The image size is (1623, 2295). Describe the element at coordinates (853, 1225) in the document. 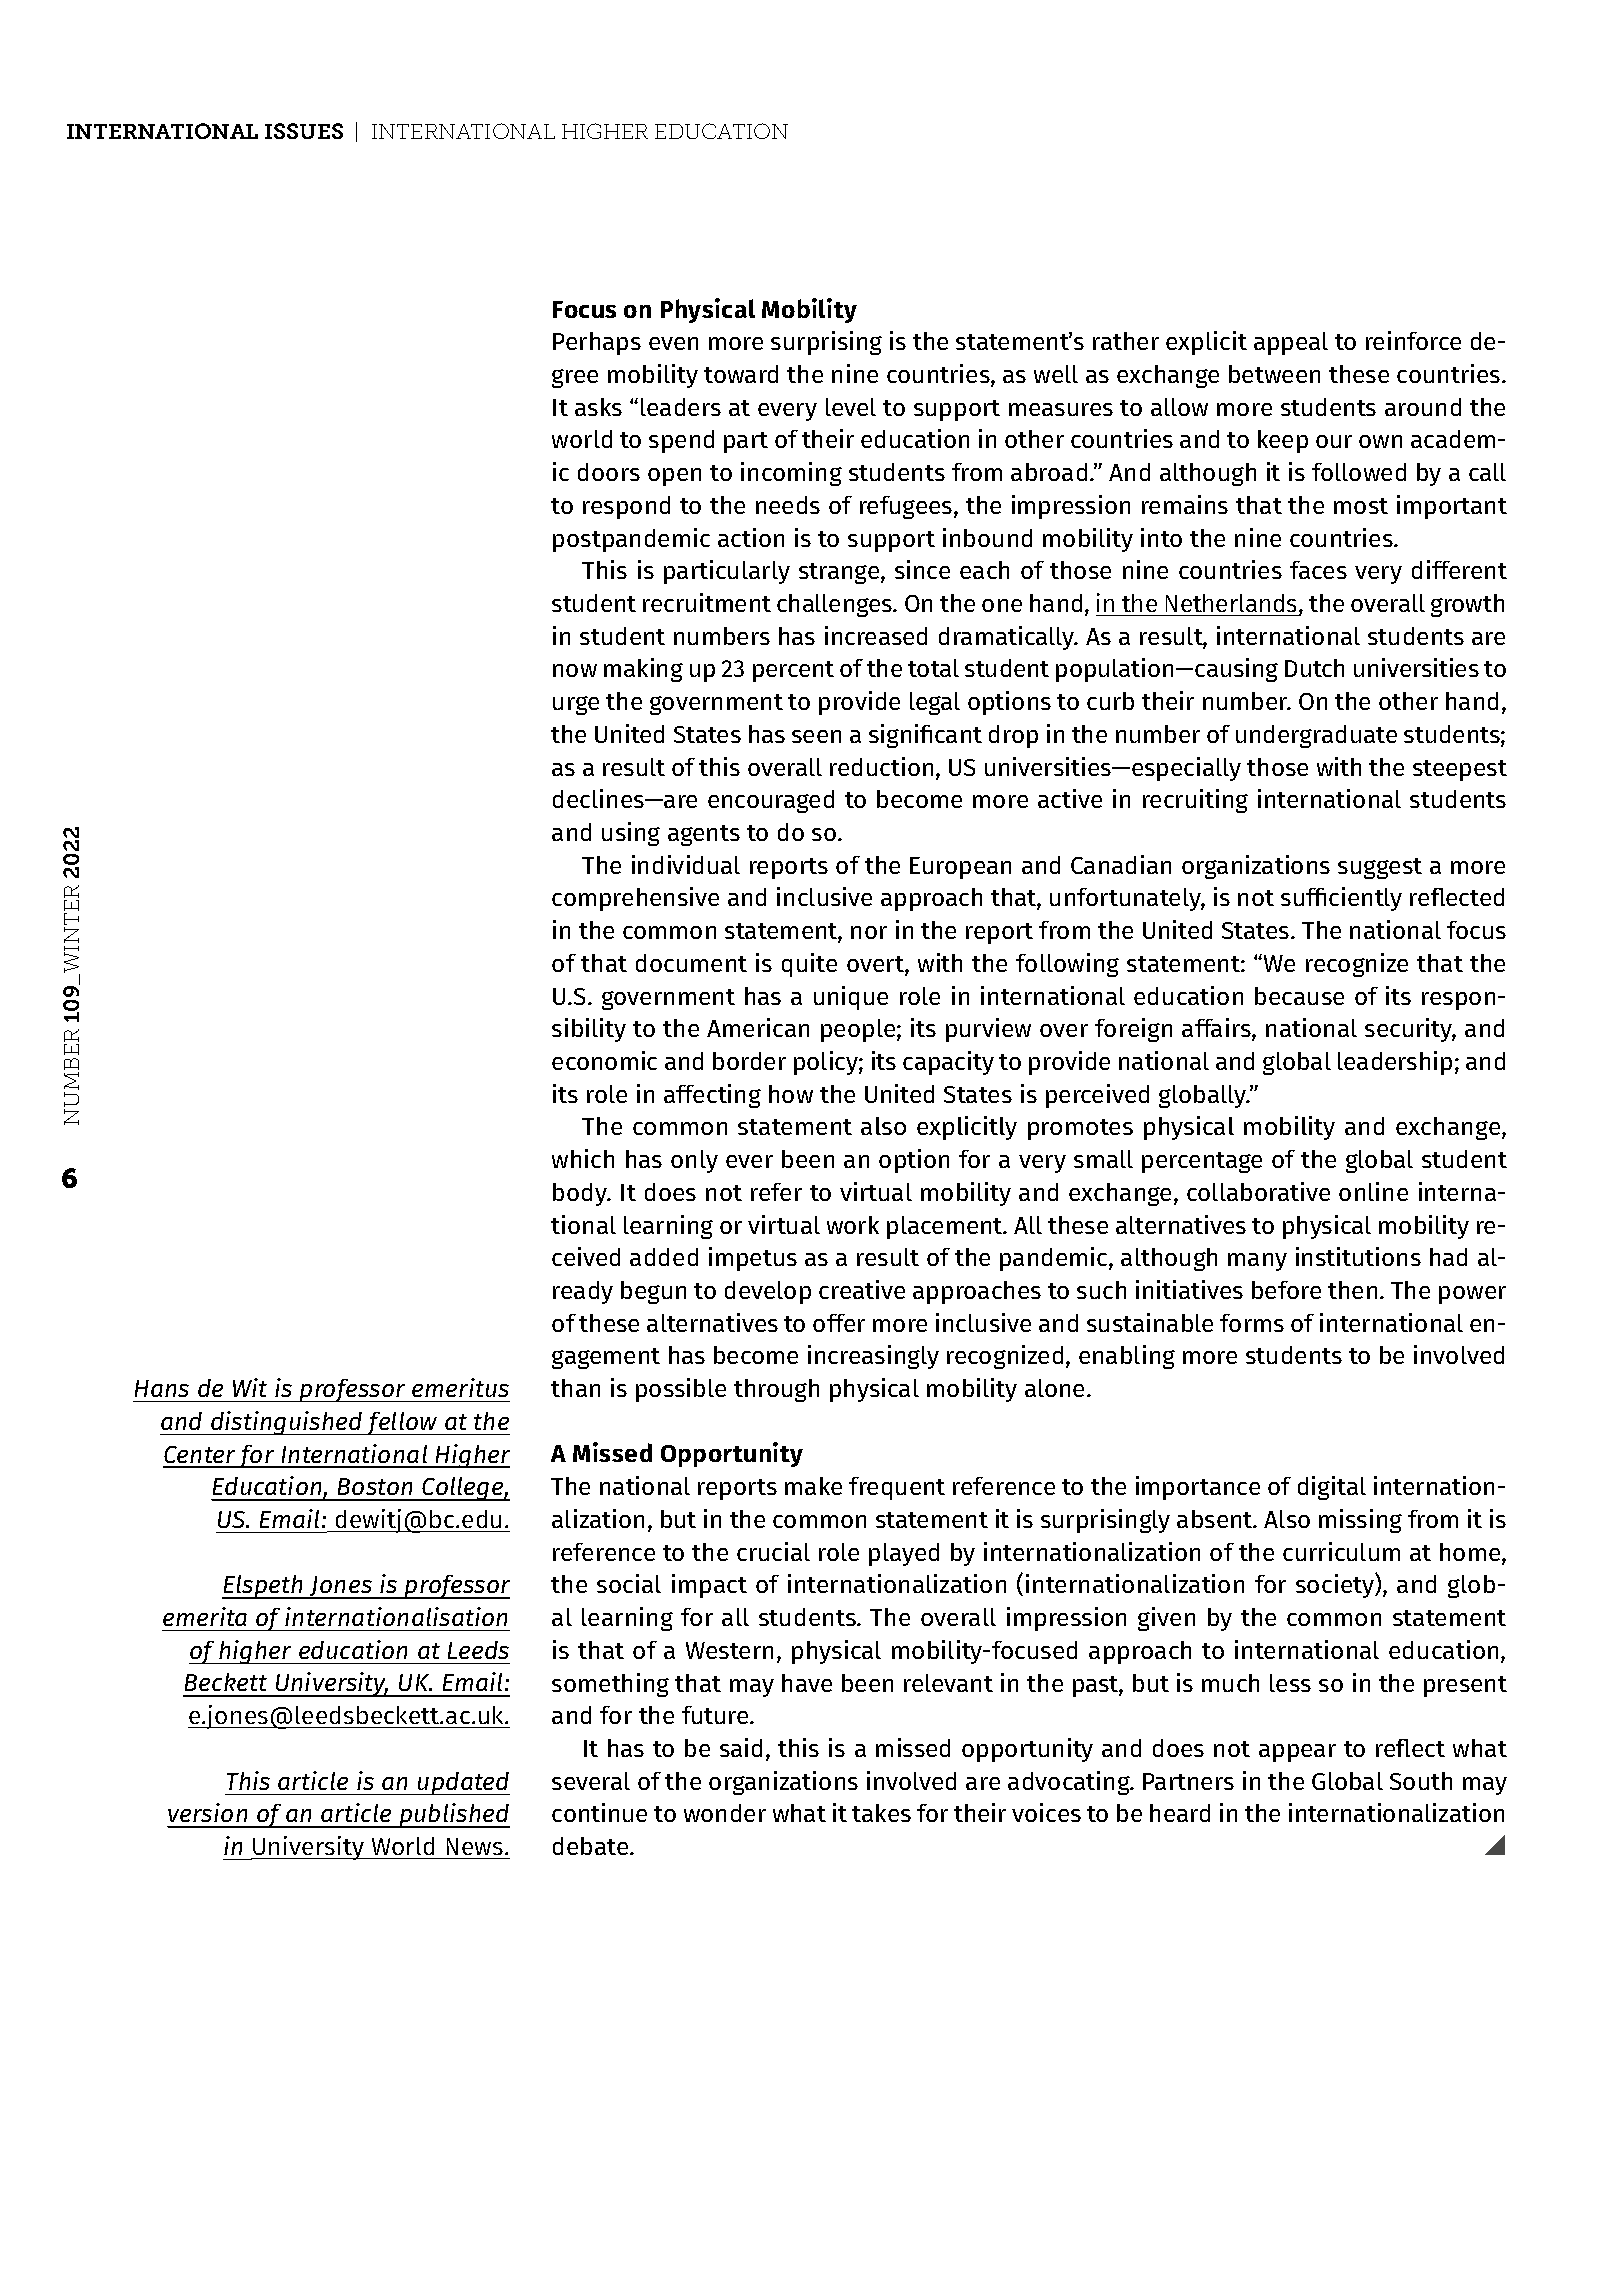

I see `work` at that location.
